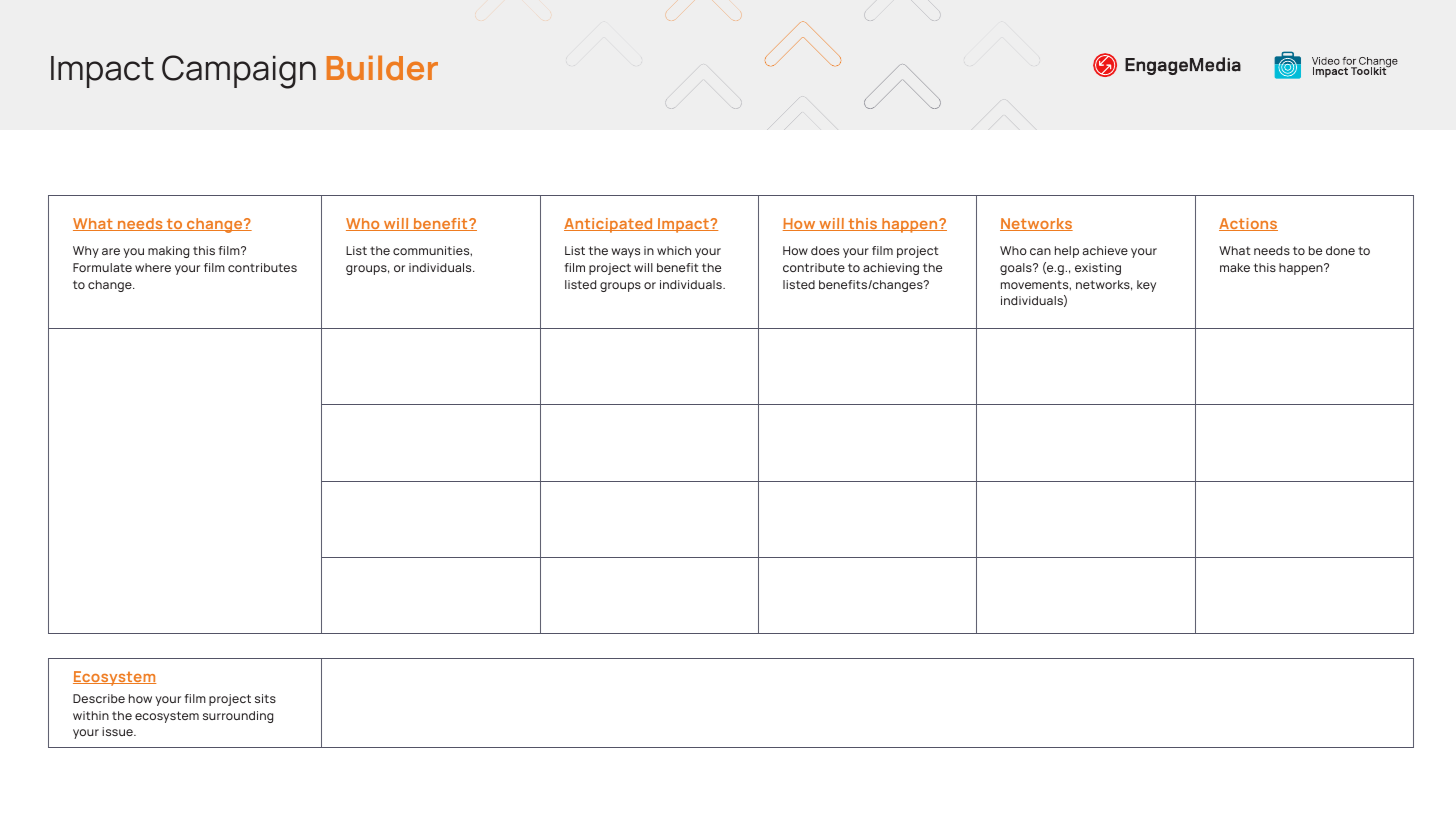 This page has height=819, width=1456. Describe the element at coordinates (238, 717) in the page. I see `surrounding` at that location.
